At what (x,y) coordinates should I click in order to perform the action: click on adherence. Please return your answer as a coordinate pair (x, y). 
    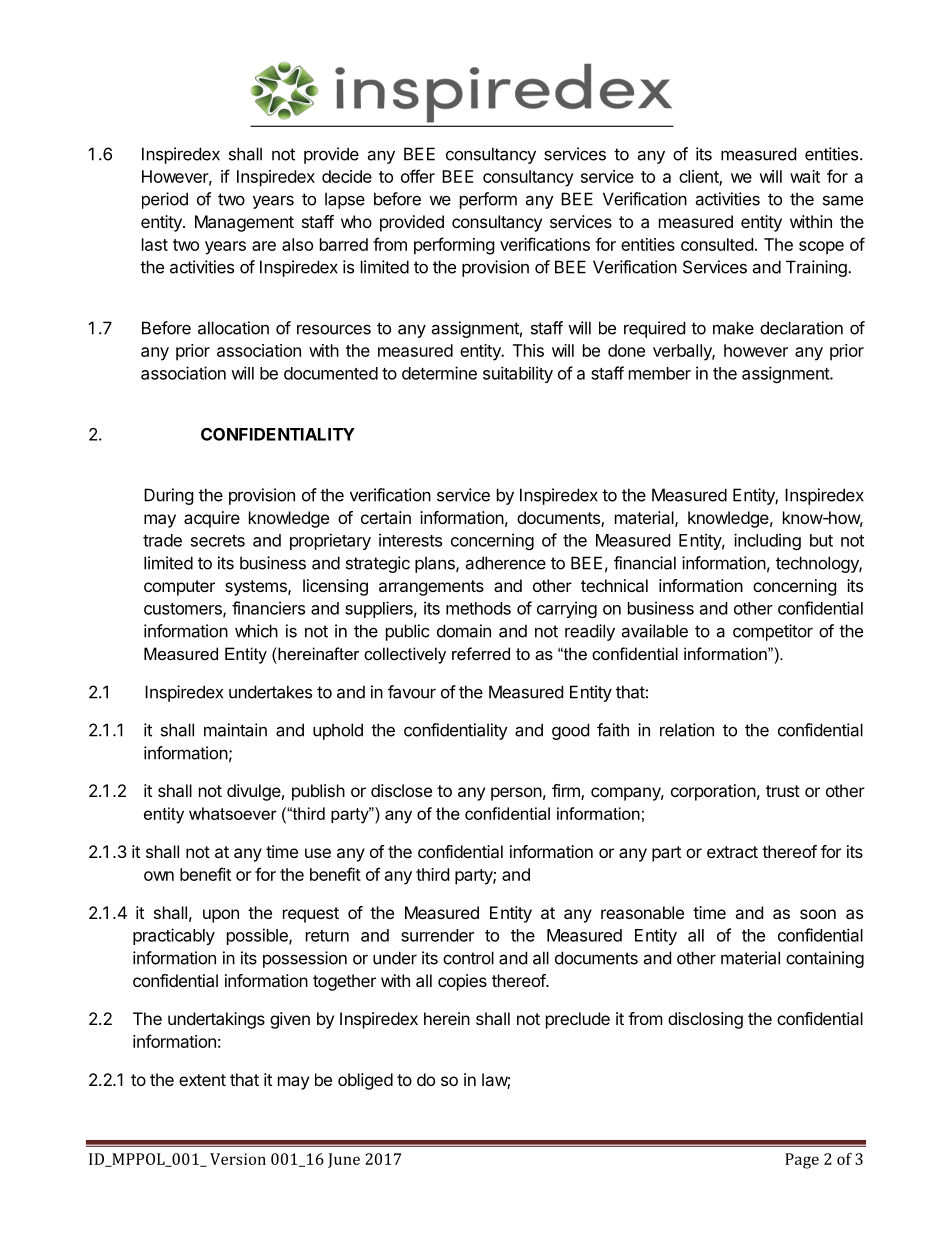
    Looking at the image, I should click on (505, 563).
